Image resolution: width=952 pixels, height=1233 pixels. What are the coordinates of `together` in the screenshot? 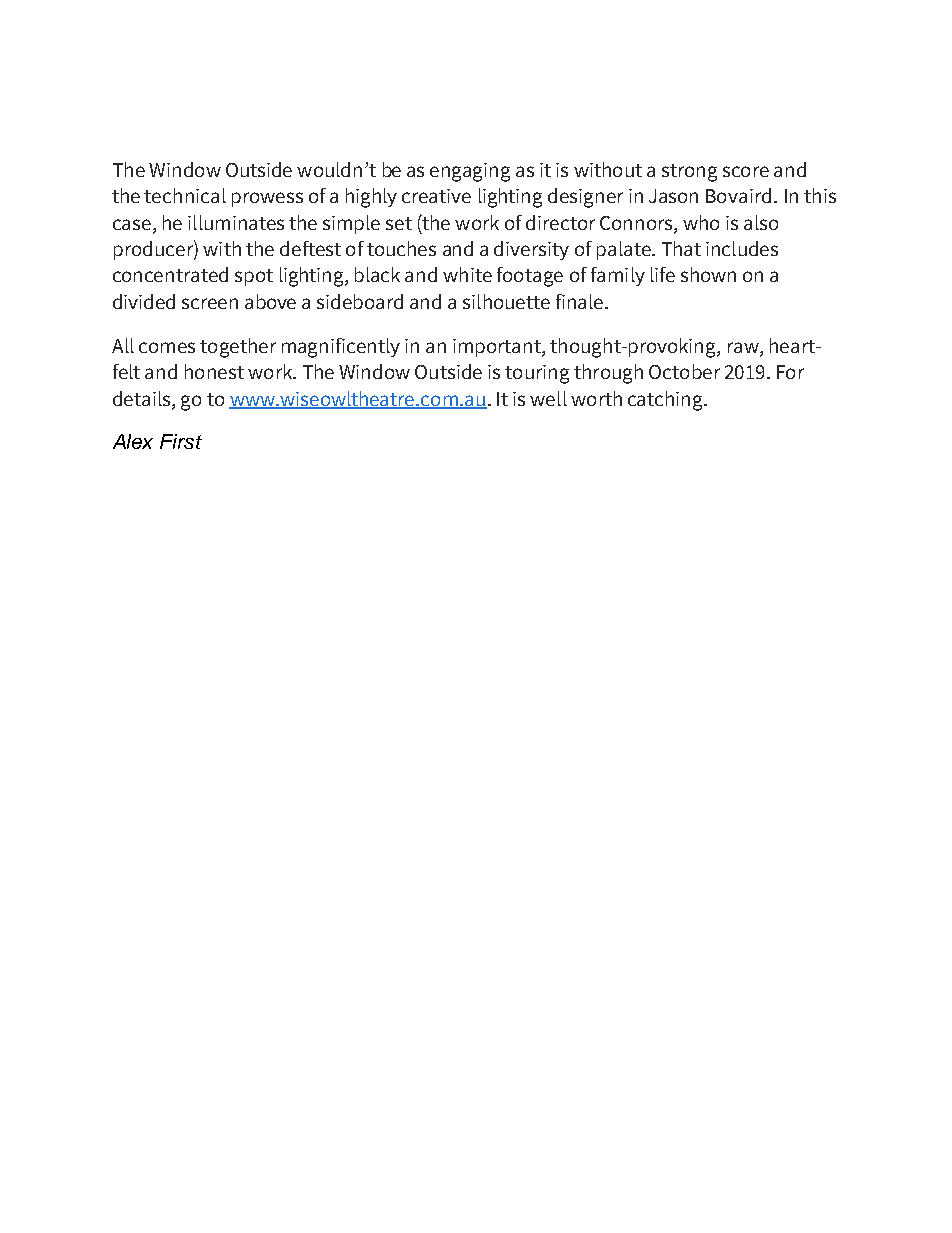 It's located at (238, 348).
